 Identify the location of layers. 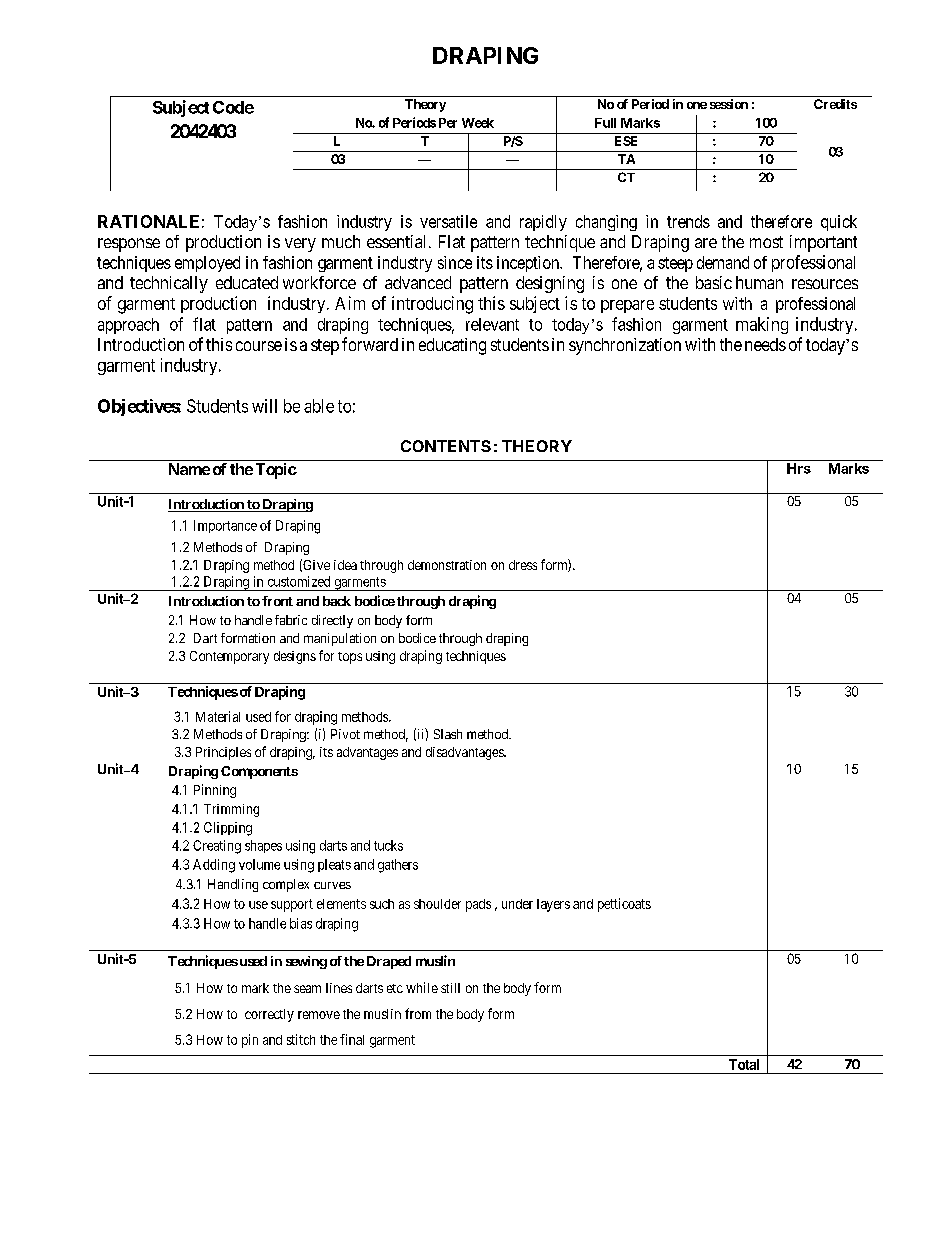
(553, 905).
